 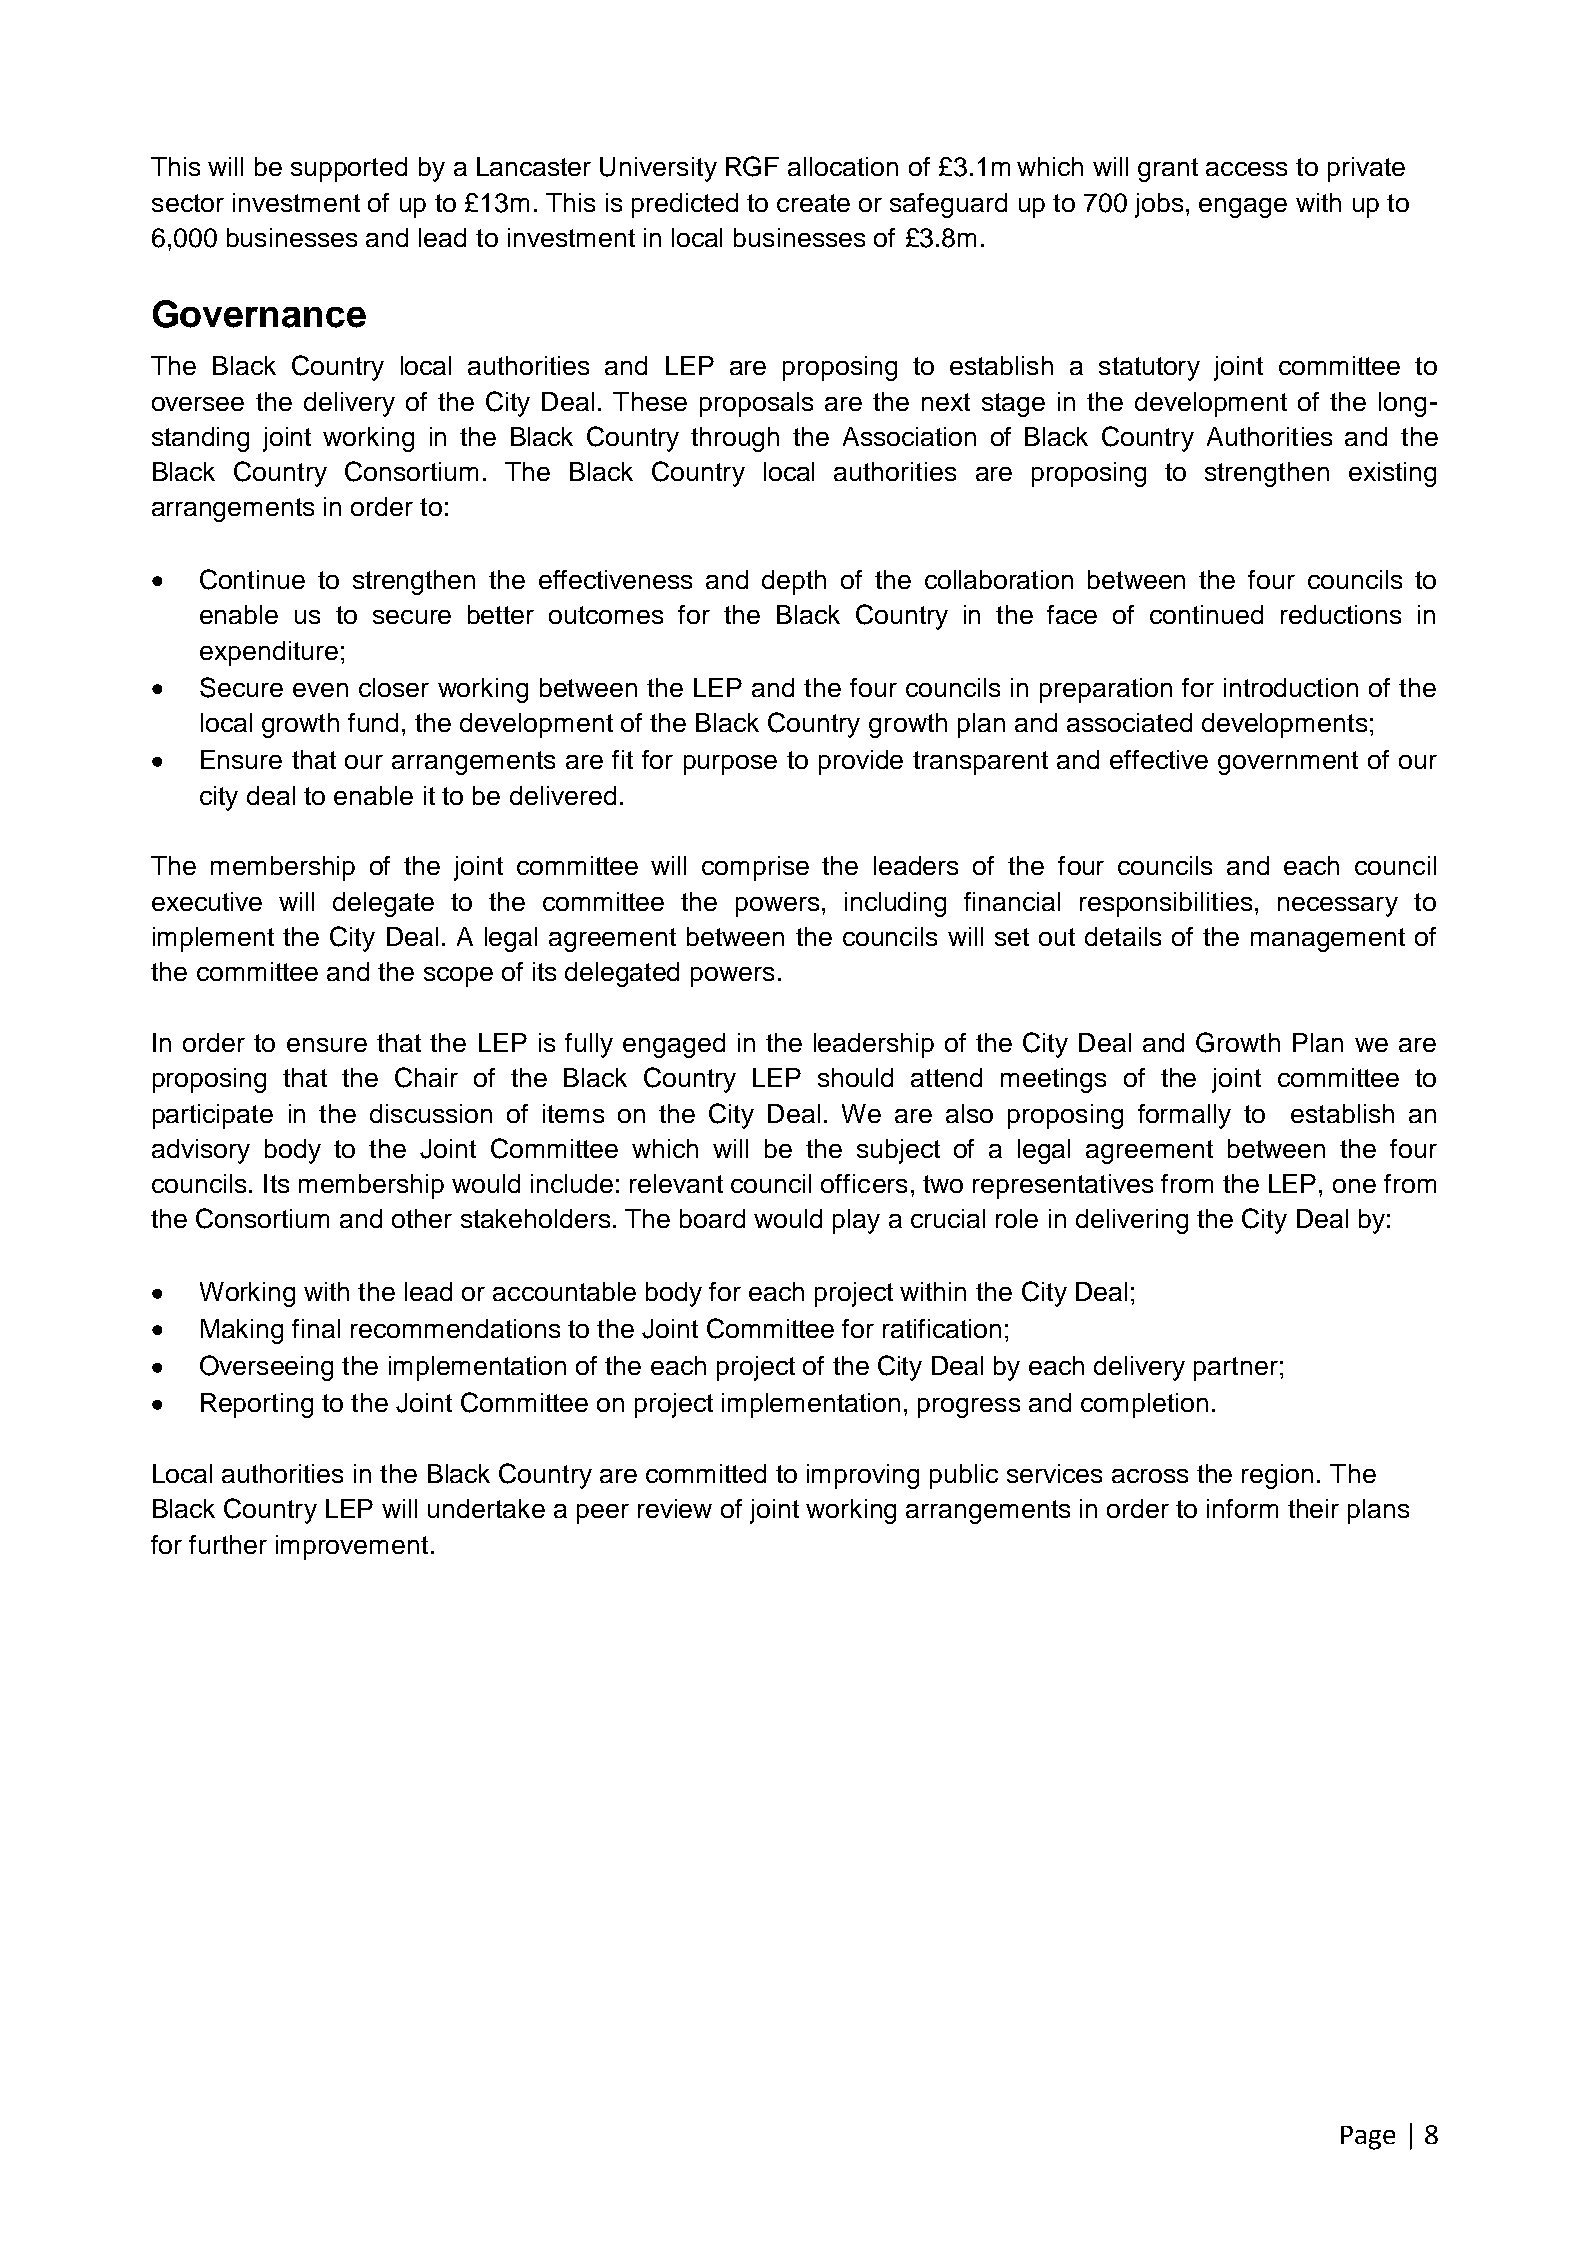 What do you see at coordinates (864, 1183) in the screenshot?
I see `officers` at bounding box center [864, 1183].
